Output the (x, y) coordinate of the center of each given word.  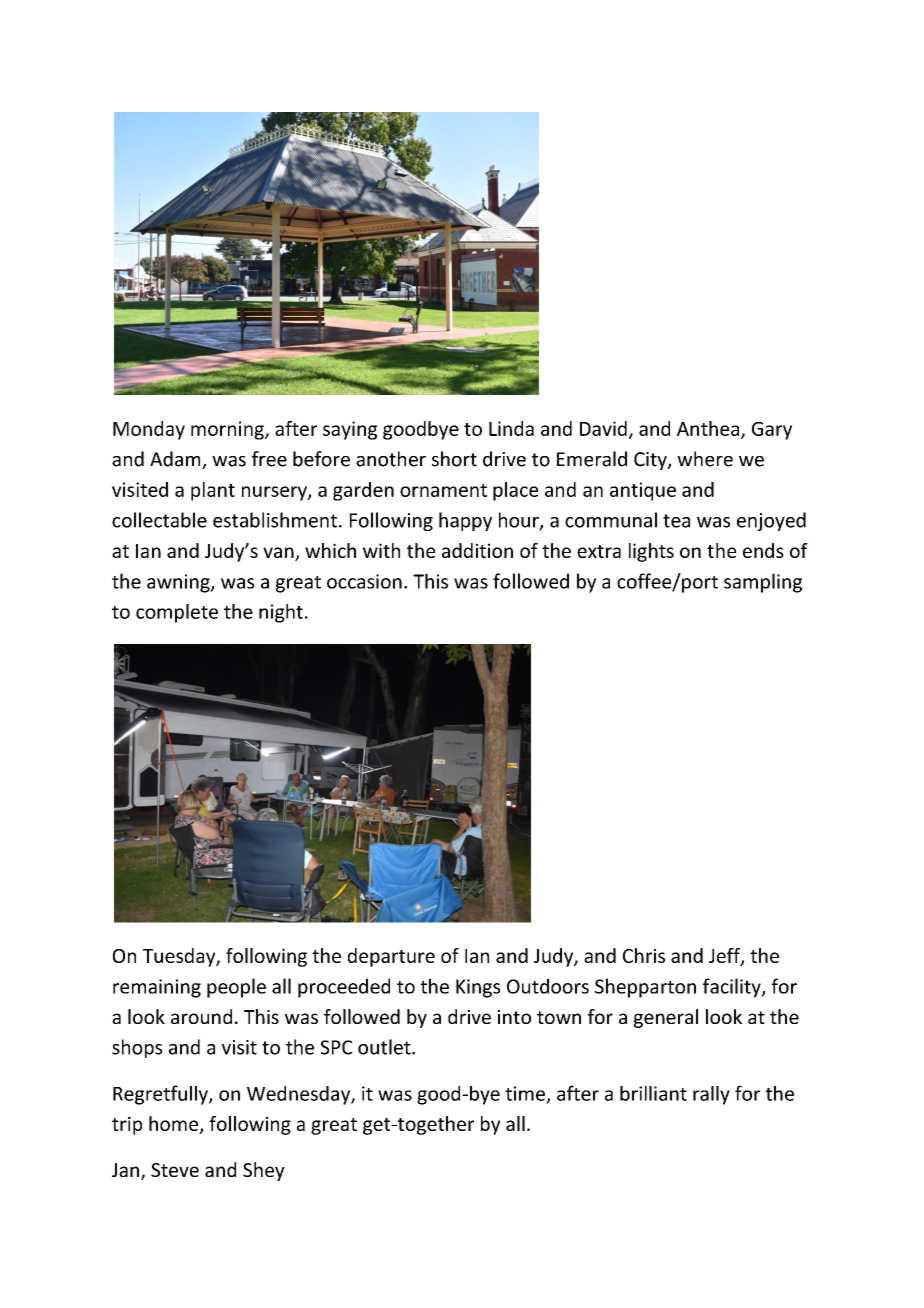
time (525, 1093)
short (454, 459)
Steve (175, 1170)
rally (711, 1095)
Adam (176, 460)
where (705, 459)
